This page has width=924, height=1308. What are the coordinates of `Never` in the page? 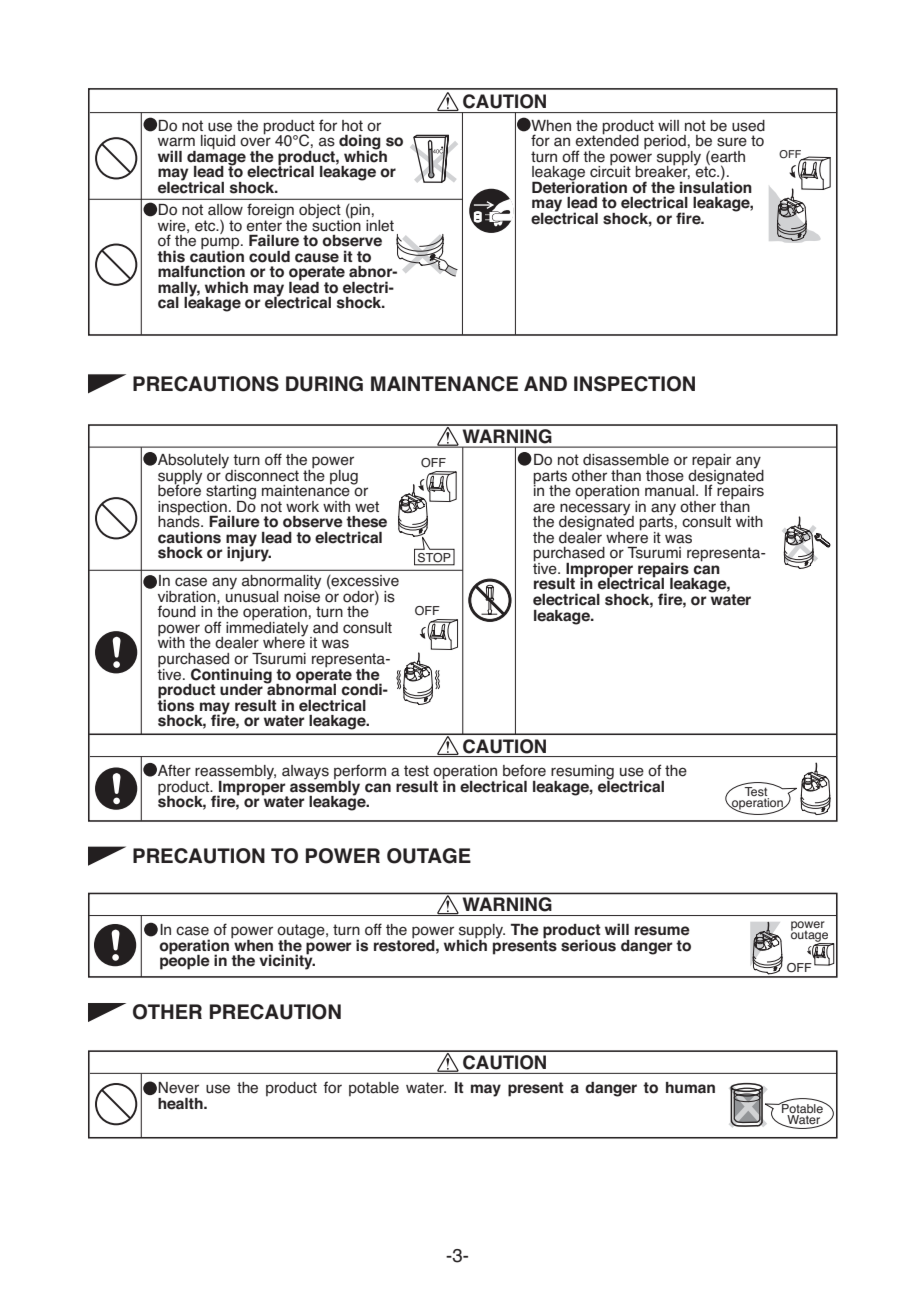 It's located at (178, 1088).
